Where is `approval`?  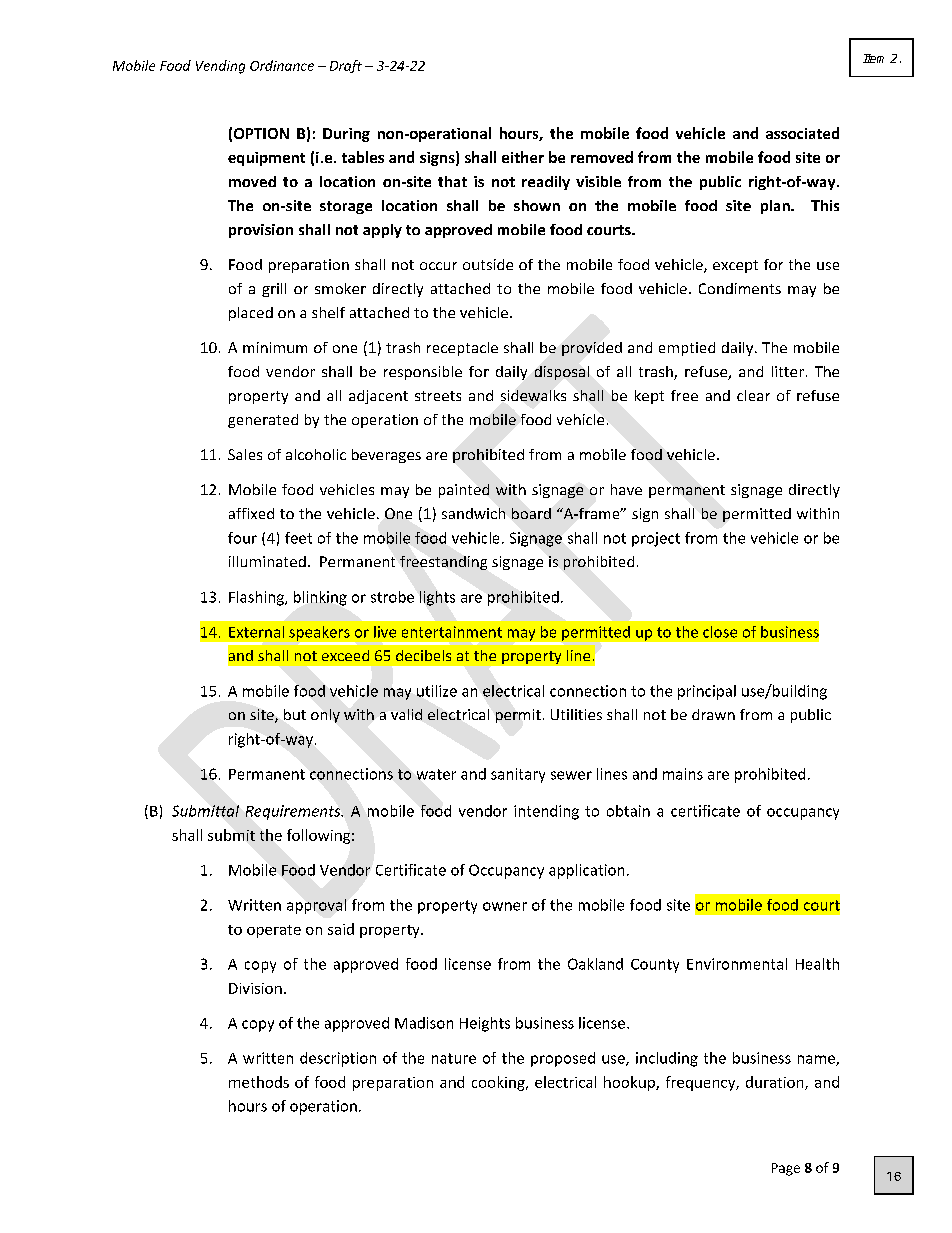
approval is located at coordinates (316, 906).
